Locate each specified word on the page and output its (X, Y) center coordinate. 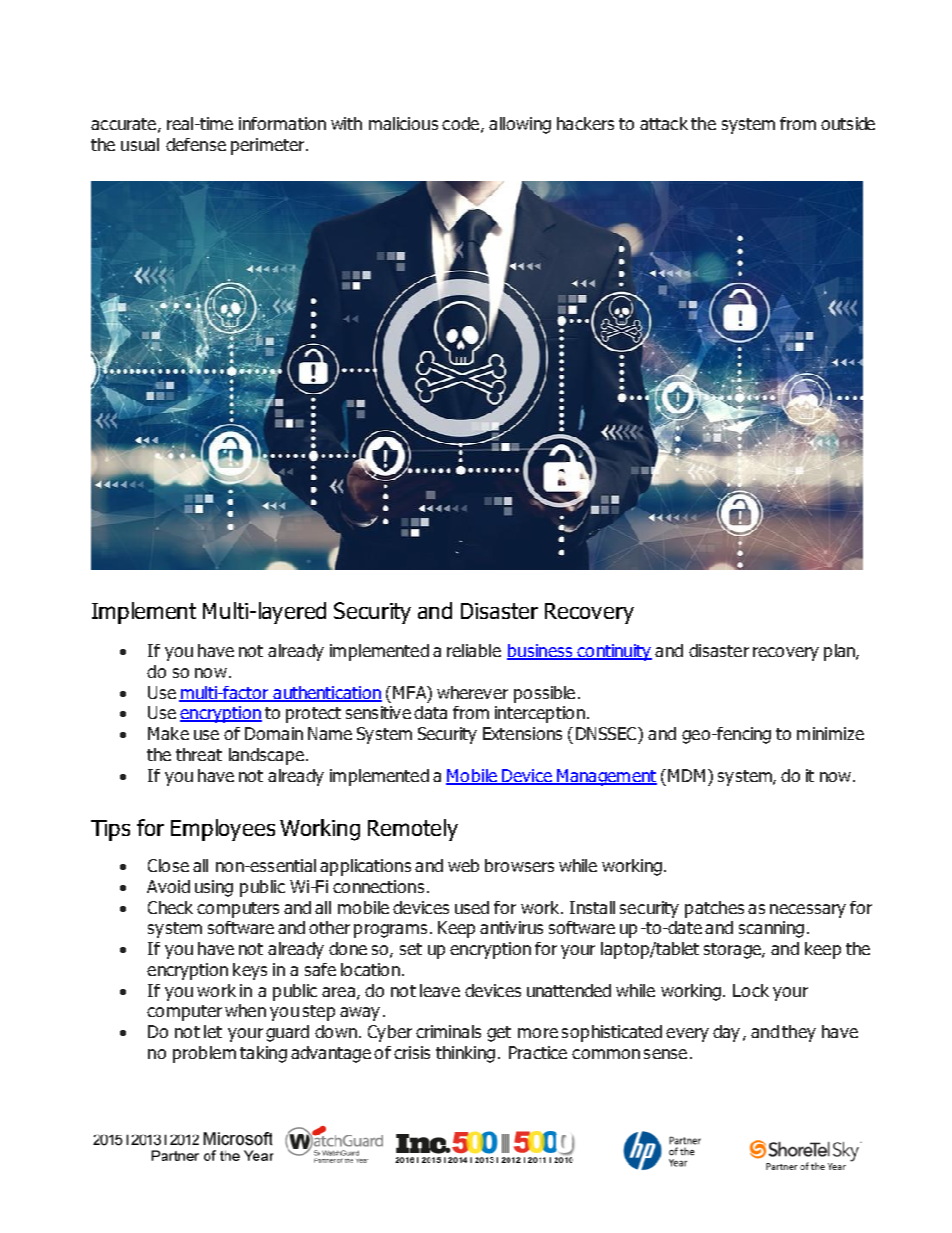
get (499, 1034)
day (726, 1033)
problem (204, 1054)
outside (848, 123)
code (462, 124)
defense (196, 144)
